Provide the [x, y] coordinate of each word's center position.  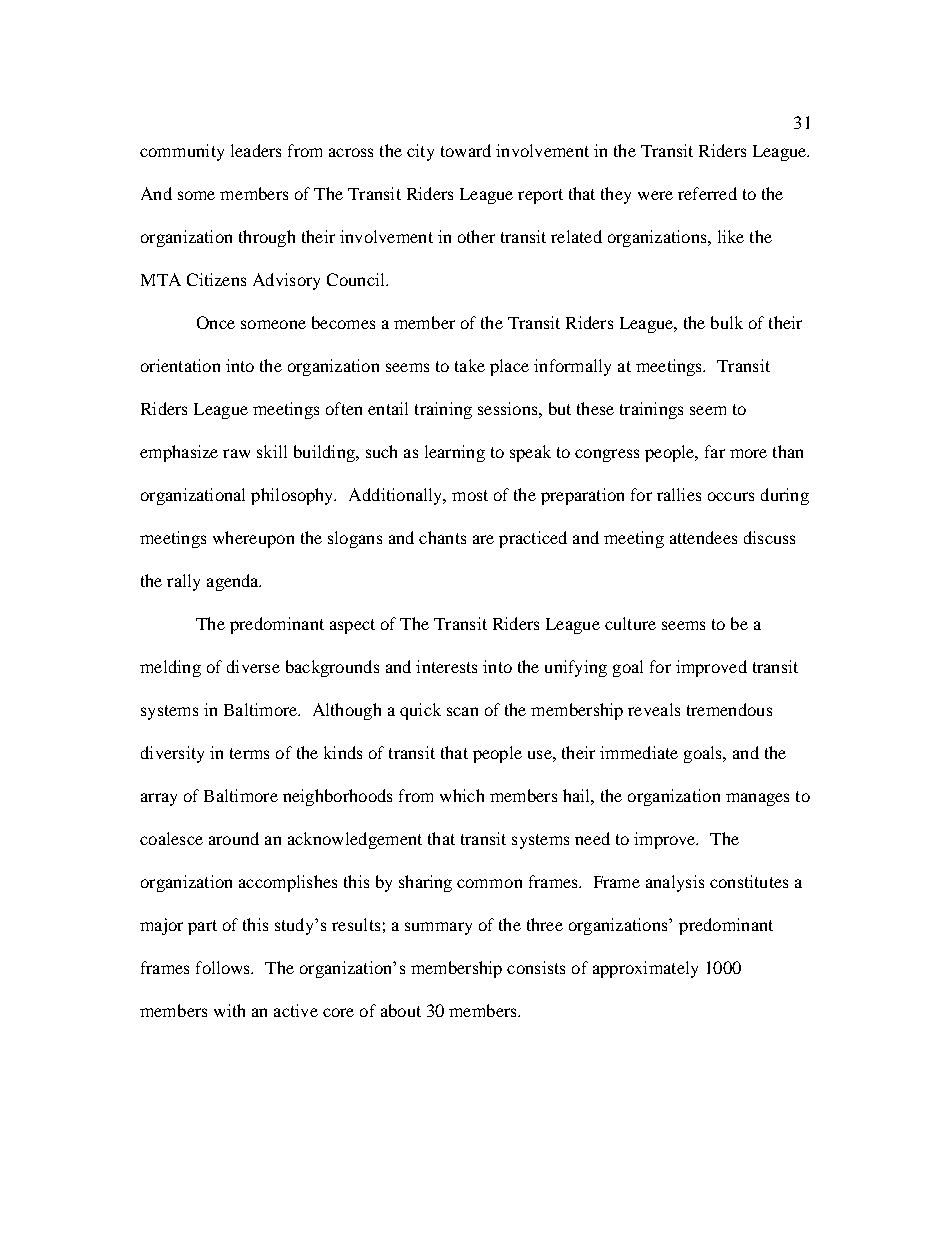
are [483, 539]
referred [707, 193]
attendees [703, 537]
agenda [234, 582]
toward [466, 150]
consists [536, 967]
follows [224, 967]
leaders [256, 150]
